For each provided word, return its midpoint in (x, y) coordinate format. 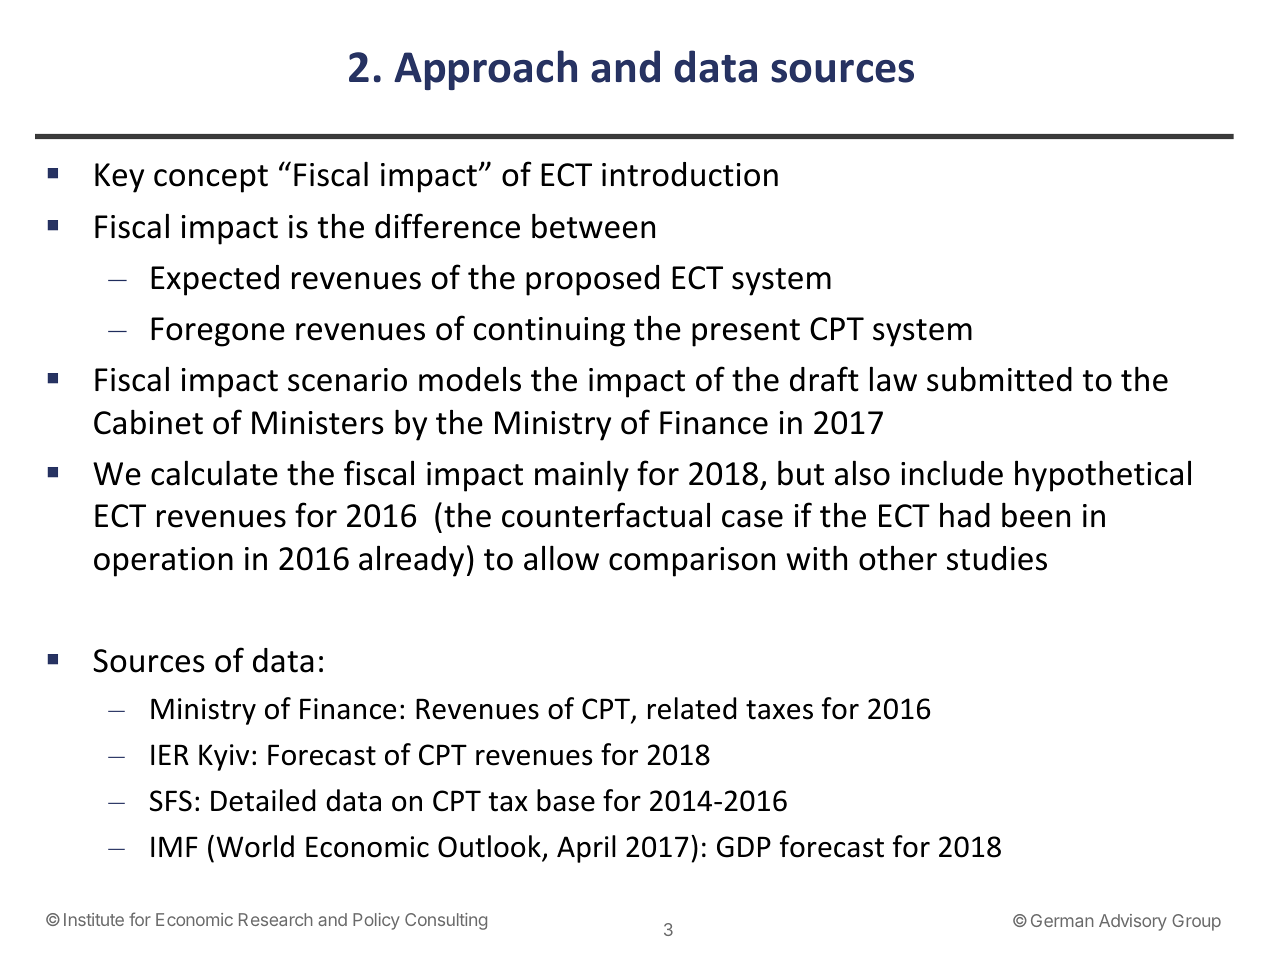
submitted (999, 379)
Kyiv (224, 757)
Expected (215, 280)
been (1036, 515)
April (586, 849)
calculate (214, 473)
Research (276, 919)
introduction (690, 174)
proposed (592, 280)
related (692, 708)
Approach (485, 70)
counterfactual (606, 515)
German (1062, 920)
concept (211, 179)
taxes (779, 710)
